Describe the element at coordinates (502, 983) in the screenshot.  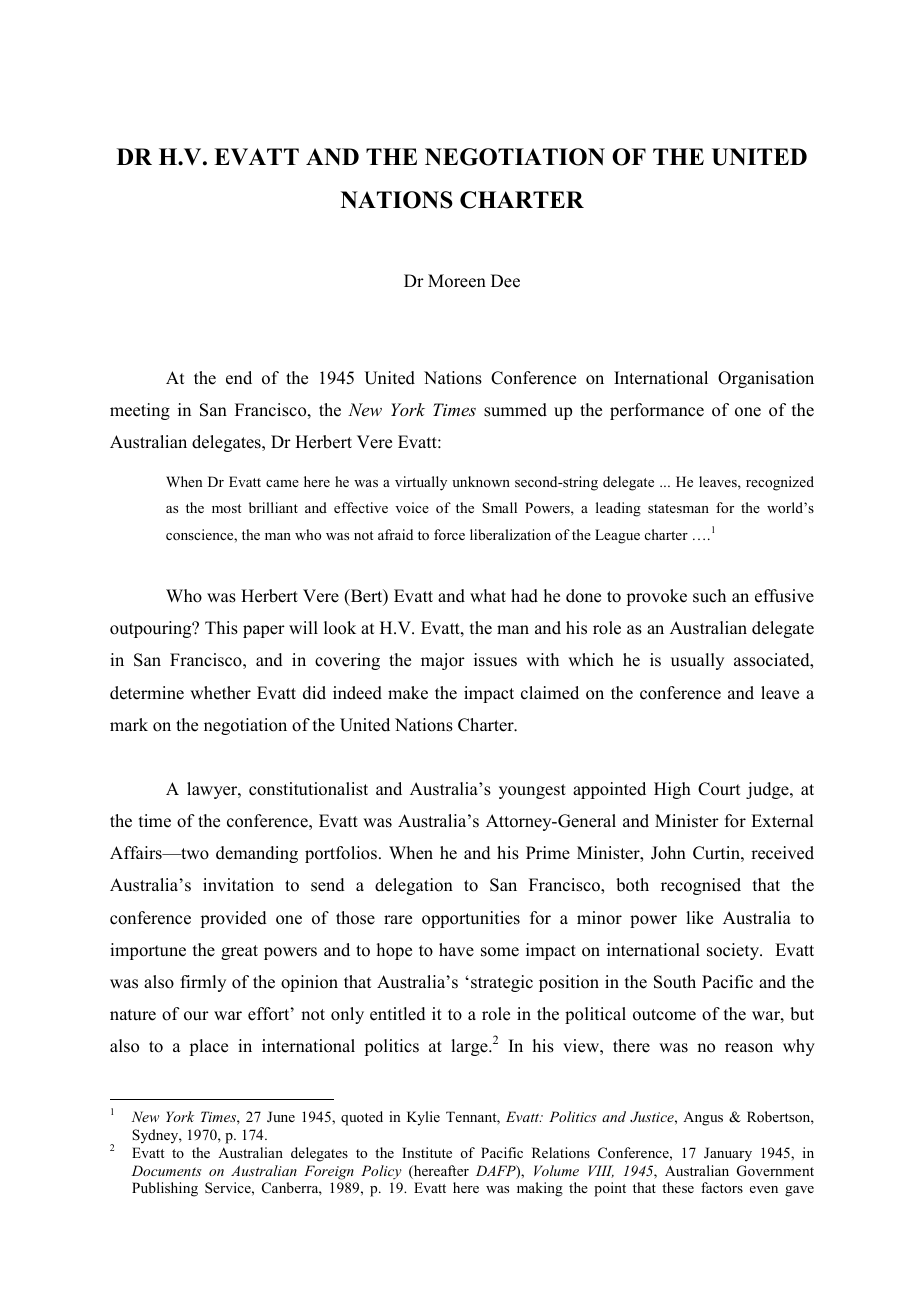
I see `strategic` at that location.
